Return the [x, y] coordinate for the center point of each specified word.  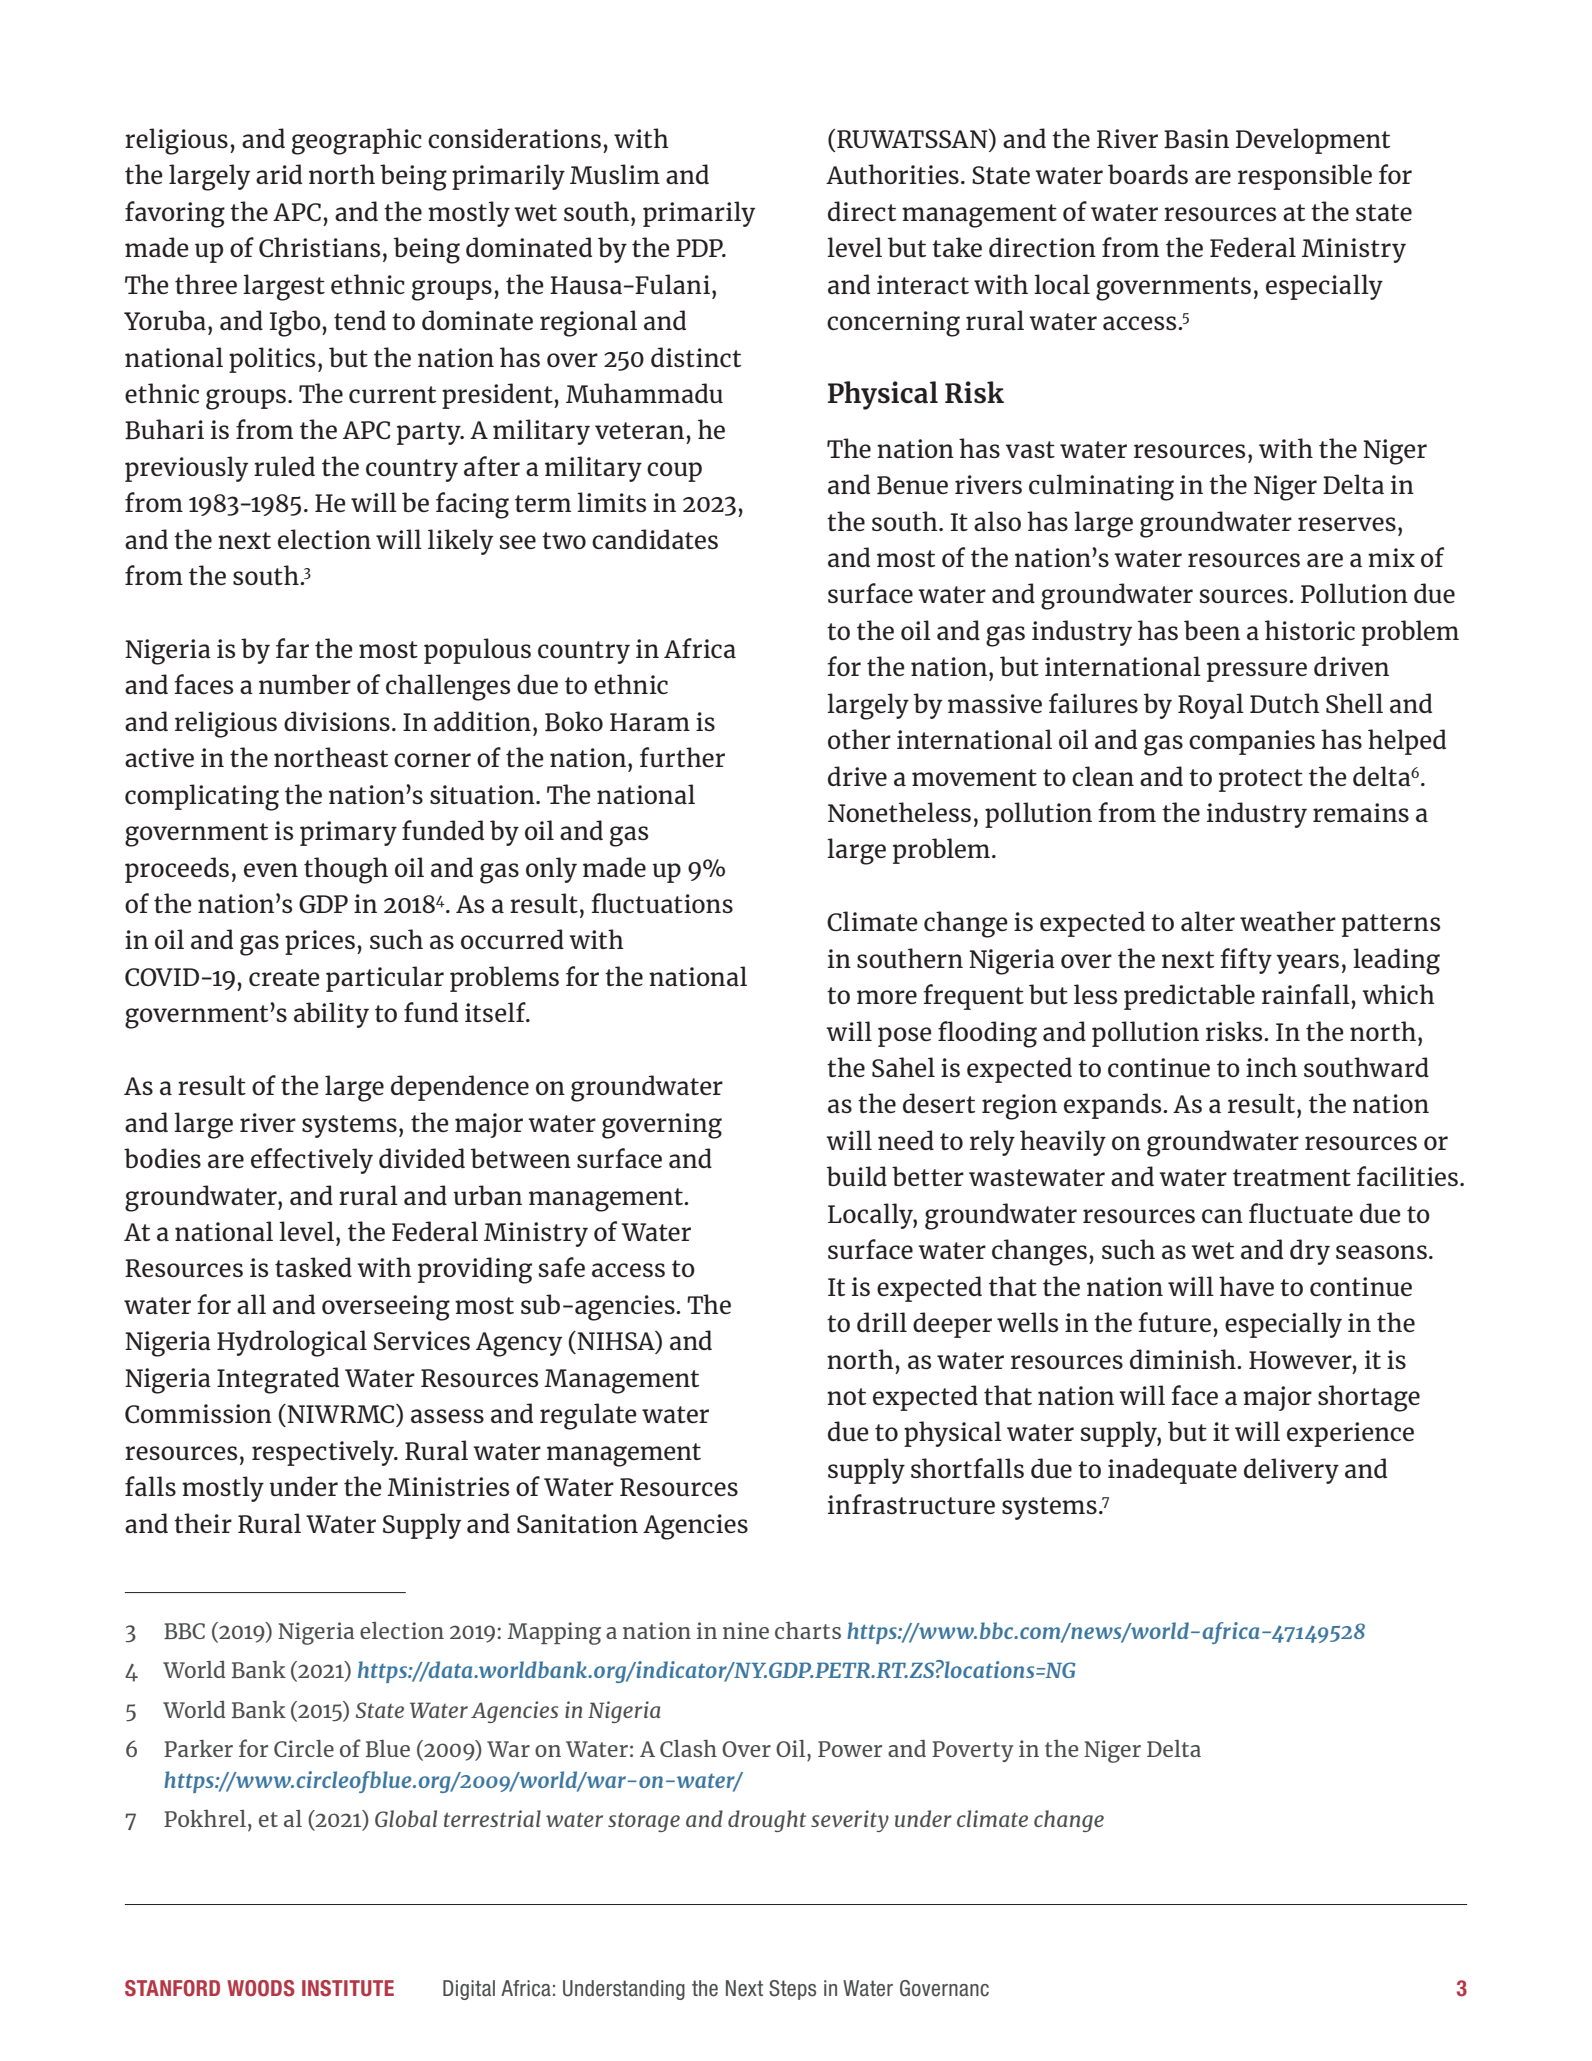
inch [1271, 1067]
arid [279, 174]
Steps [792, 1990]
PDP [700, 248]
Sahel [903, 1067]
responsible [1305, 177]
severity [850, 1821]
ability [331, 1015]
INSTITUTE [348, 1988]
